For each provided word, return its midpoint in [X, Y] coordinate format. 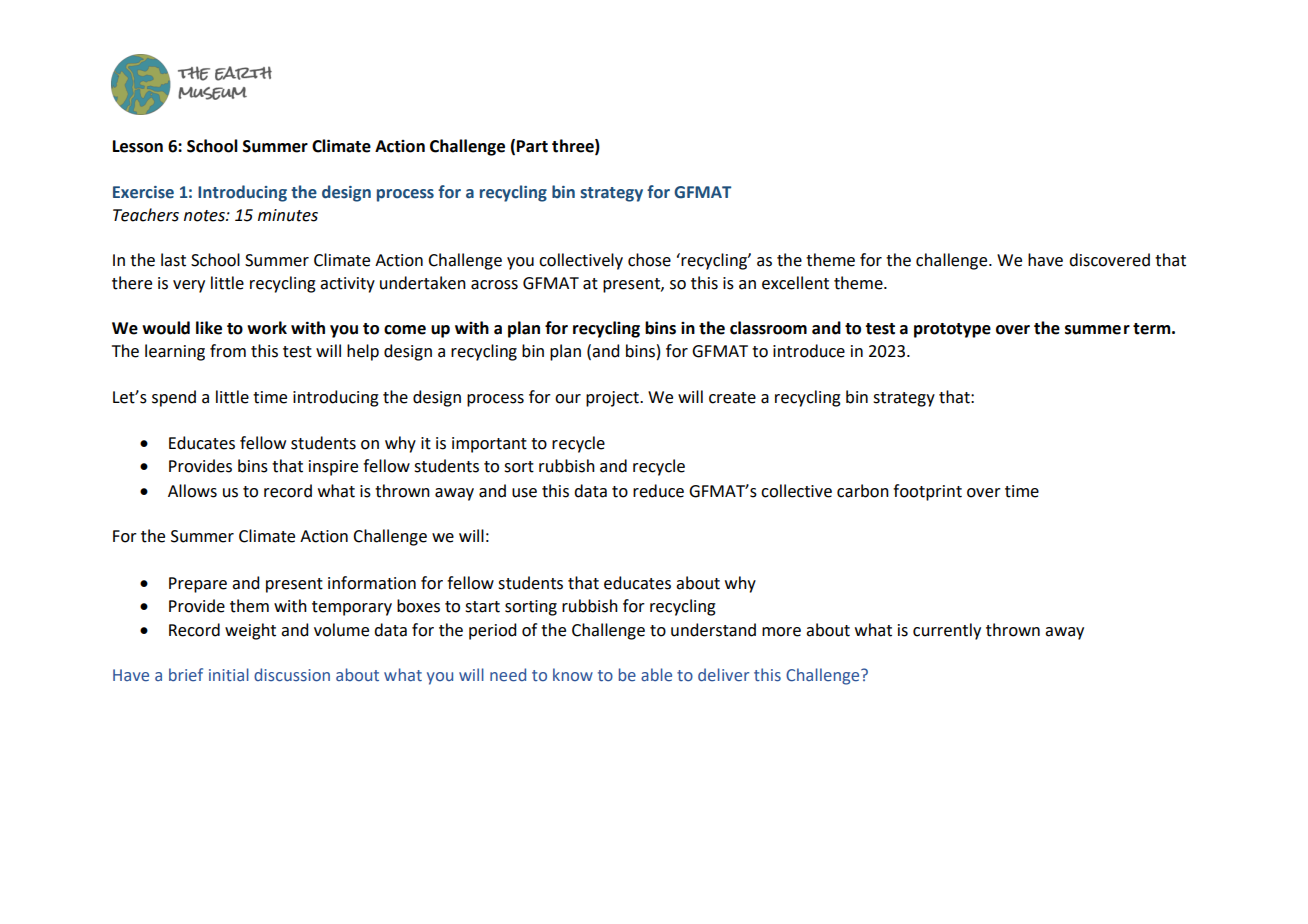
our [568, 399]
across [494, 285]
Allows [192, 491]
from [228, 351]
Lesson [138, 146]
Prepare [198, 585]
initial [229, 674]
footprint [927, 492]
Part [532, 146]
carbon [863, 491]
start [482, 607]
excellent [795, 283]
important [489, 445]
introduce [809, 351]
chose [649, 260]
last [173, 260]
